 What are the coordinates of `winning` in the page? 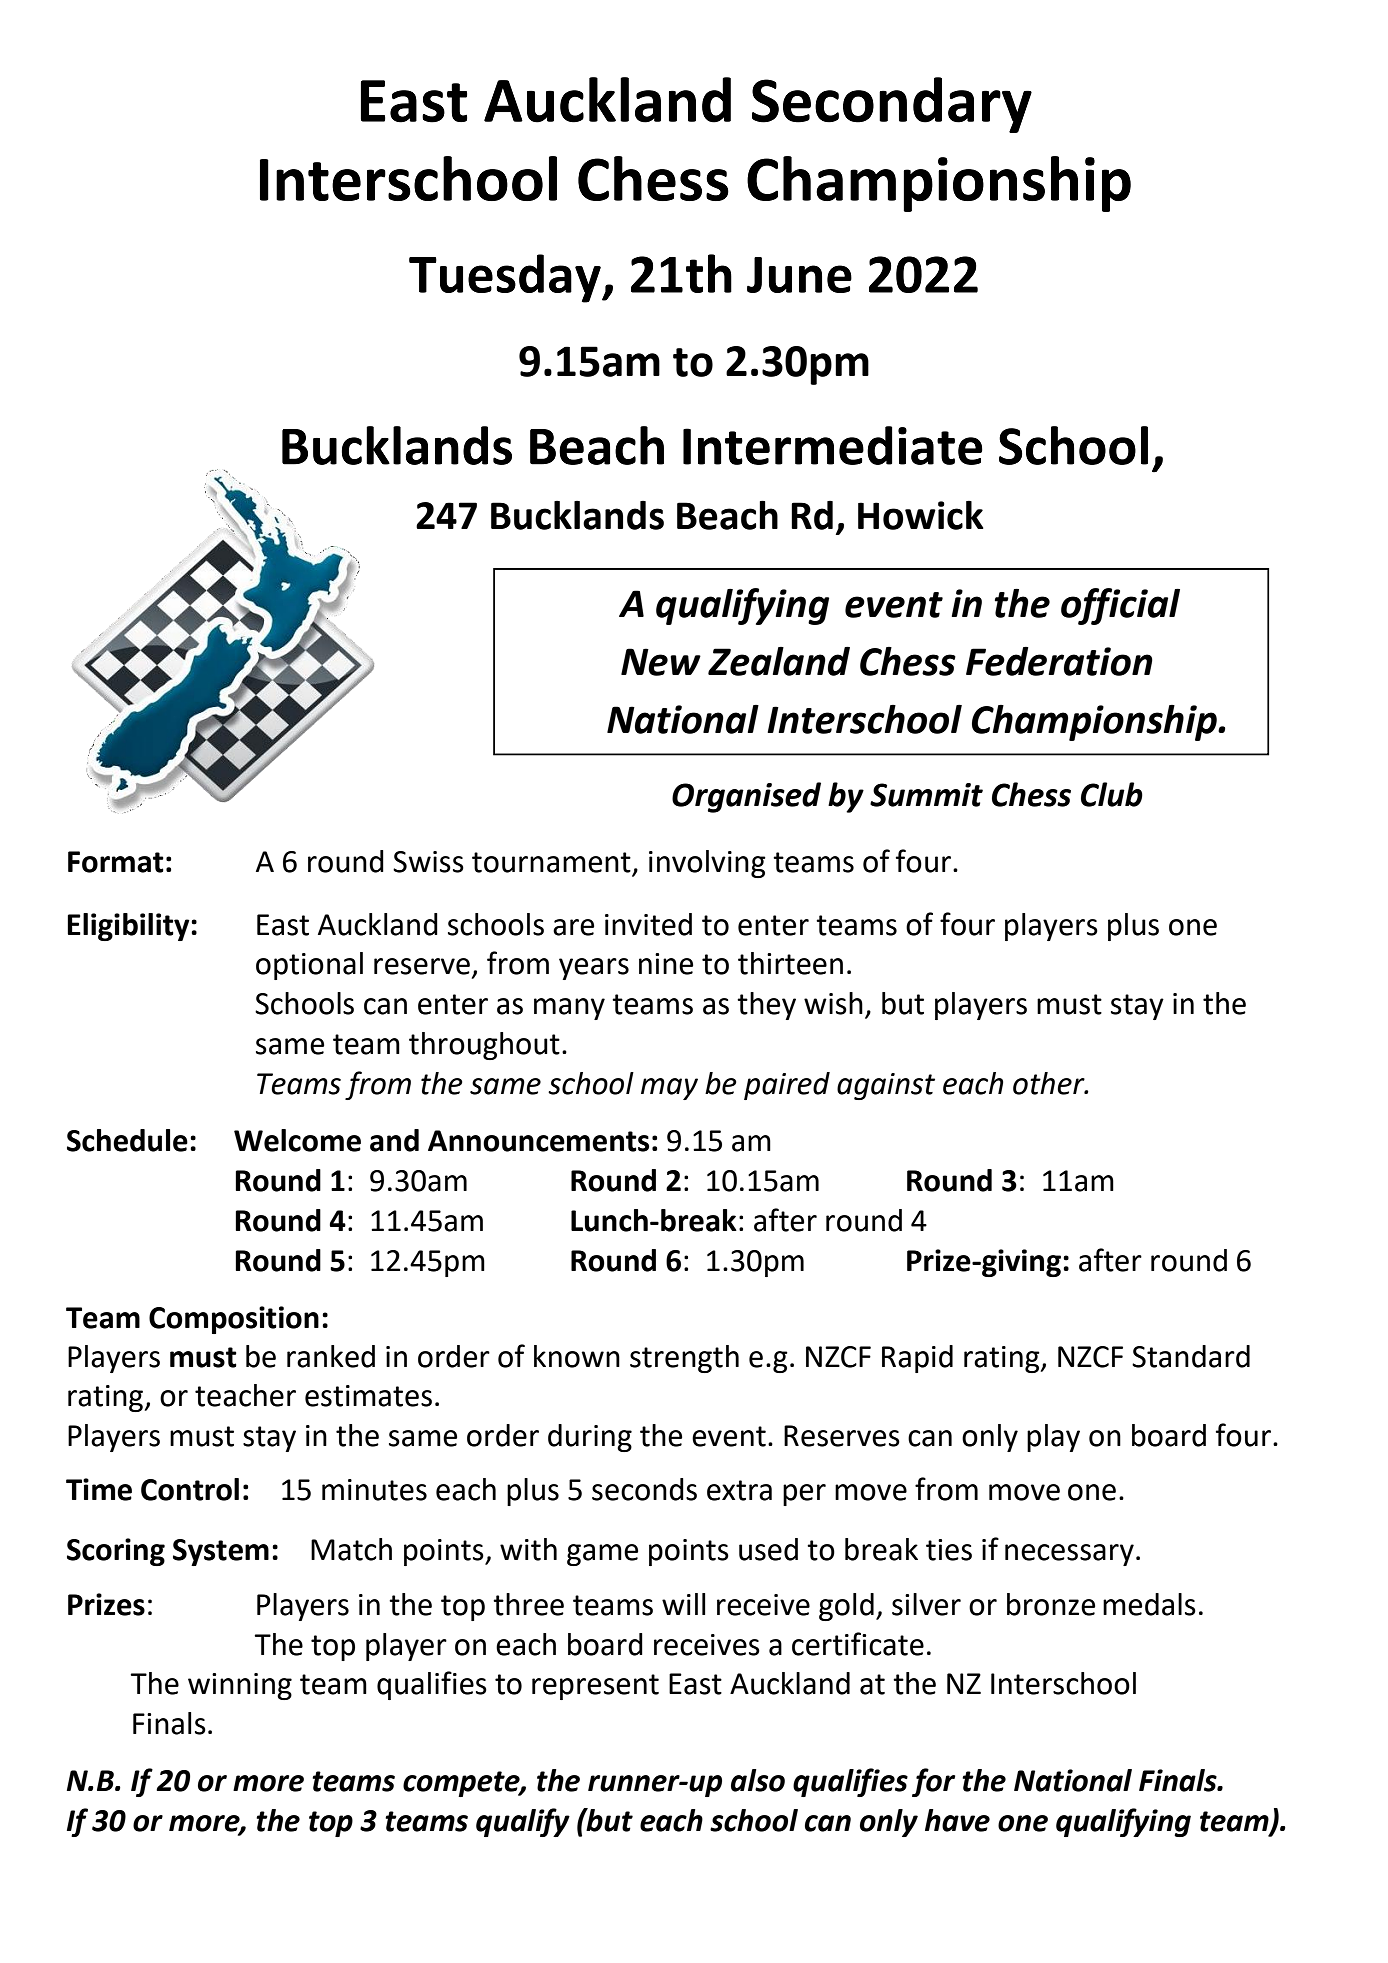 It's located at (240, 1686).
